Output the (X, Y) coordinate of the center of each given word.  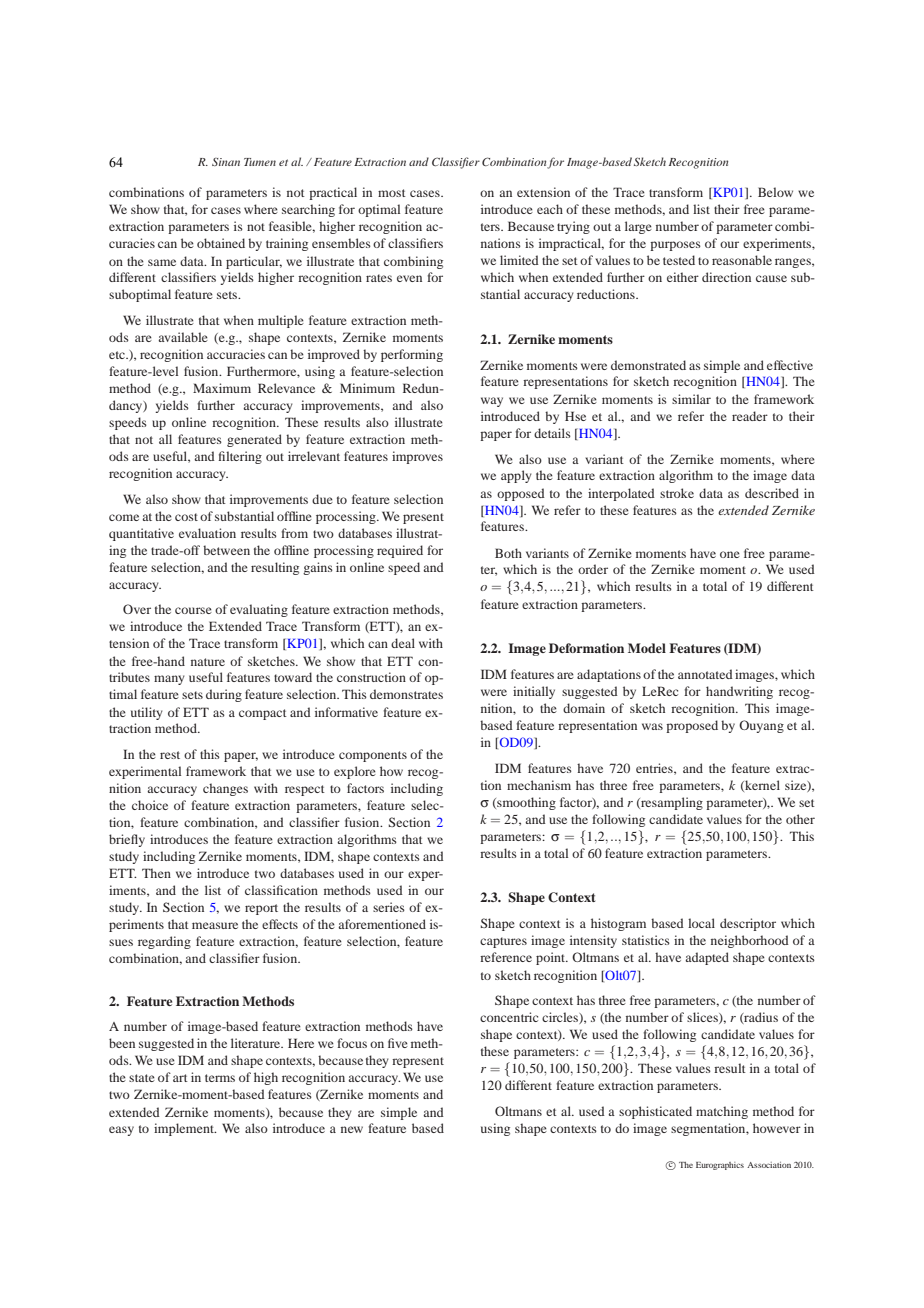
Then (156, 873)
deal (403, 643)
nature (208, 662)
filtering (240, 457)
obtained (221, 243)
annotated (705, 674)
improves (417, 457)
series (389, 907)
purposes (675, 246)
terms (220, 1078)
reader (750, 416)
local (701, 923)
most (392, 193)
